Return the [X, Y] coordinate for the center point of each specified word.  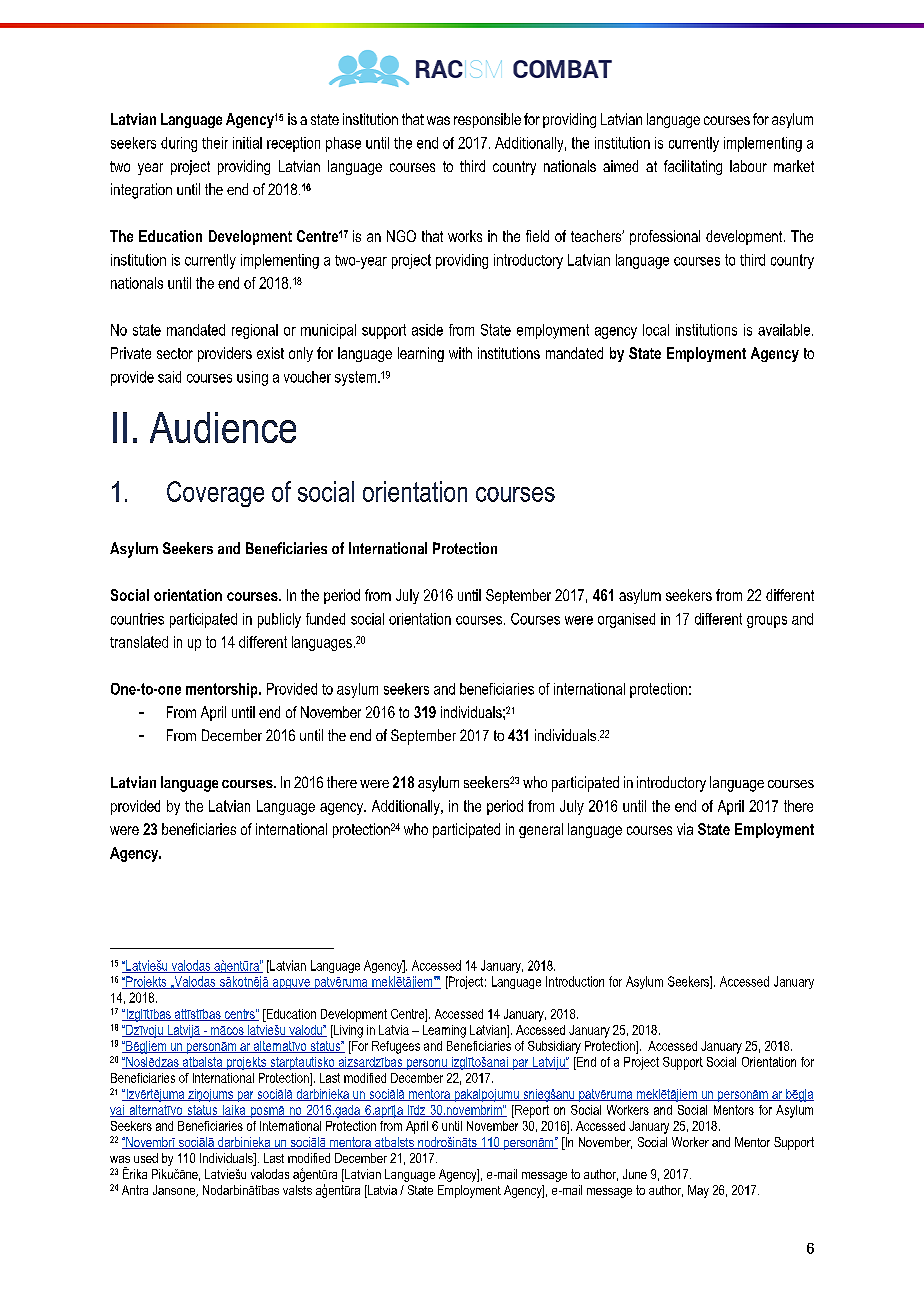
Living [347, 1031]
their [215, 143]
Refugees [396, 1047]
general [541, 830]
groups [767, 622]
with [460, 353]
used [146, 1158]
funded [325, 619]
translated [139, 642]
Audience [223, 427]
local [656, 330]
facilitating [693, 167]
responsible [487, 120]
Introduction [575, 981]
